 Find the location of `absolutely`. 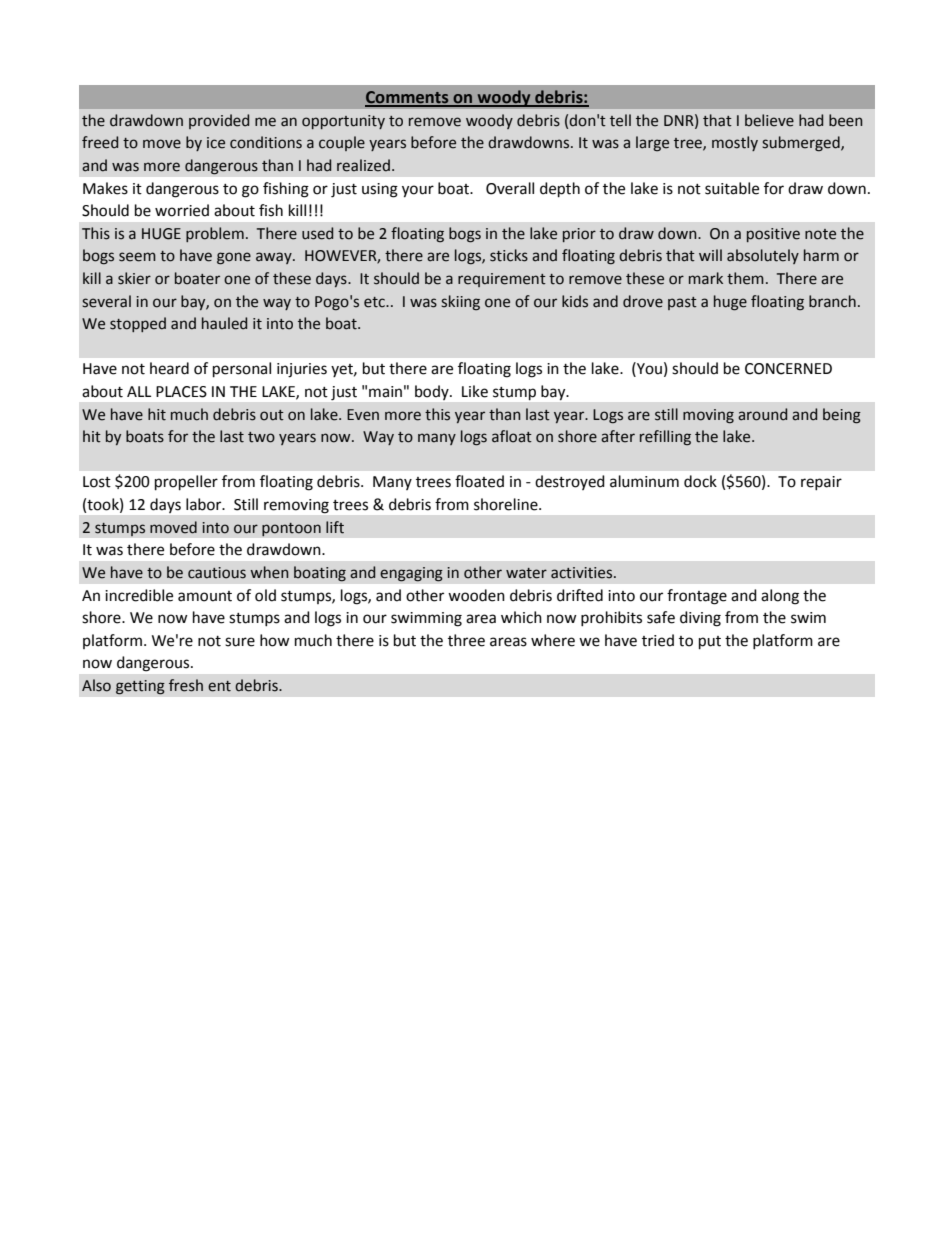

absolutely is located at coordinates (763, 256).
